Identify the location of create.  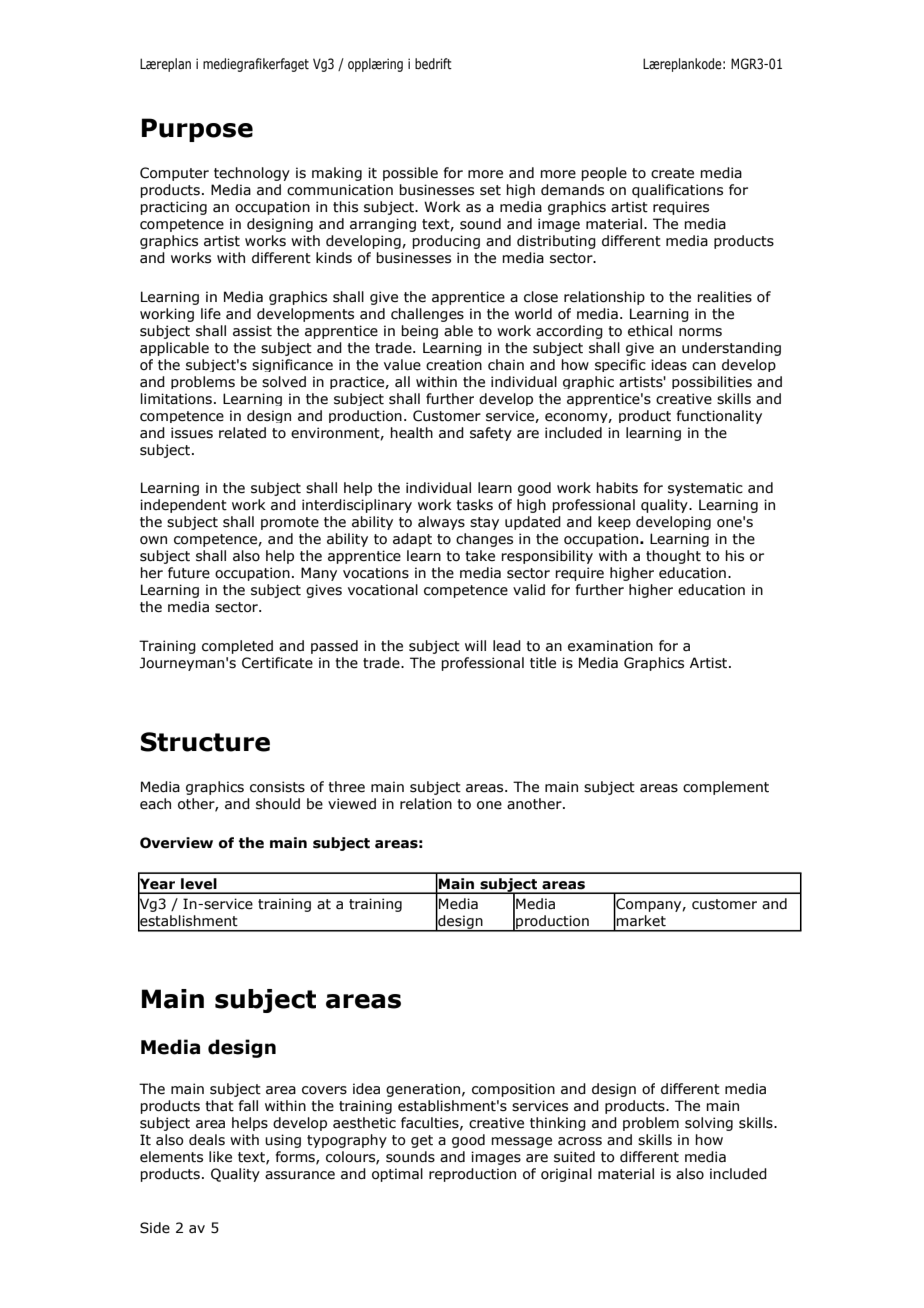
(672, 173).
